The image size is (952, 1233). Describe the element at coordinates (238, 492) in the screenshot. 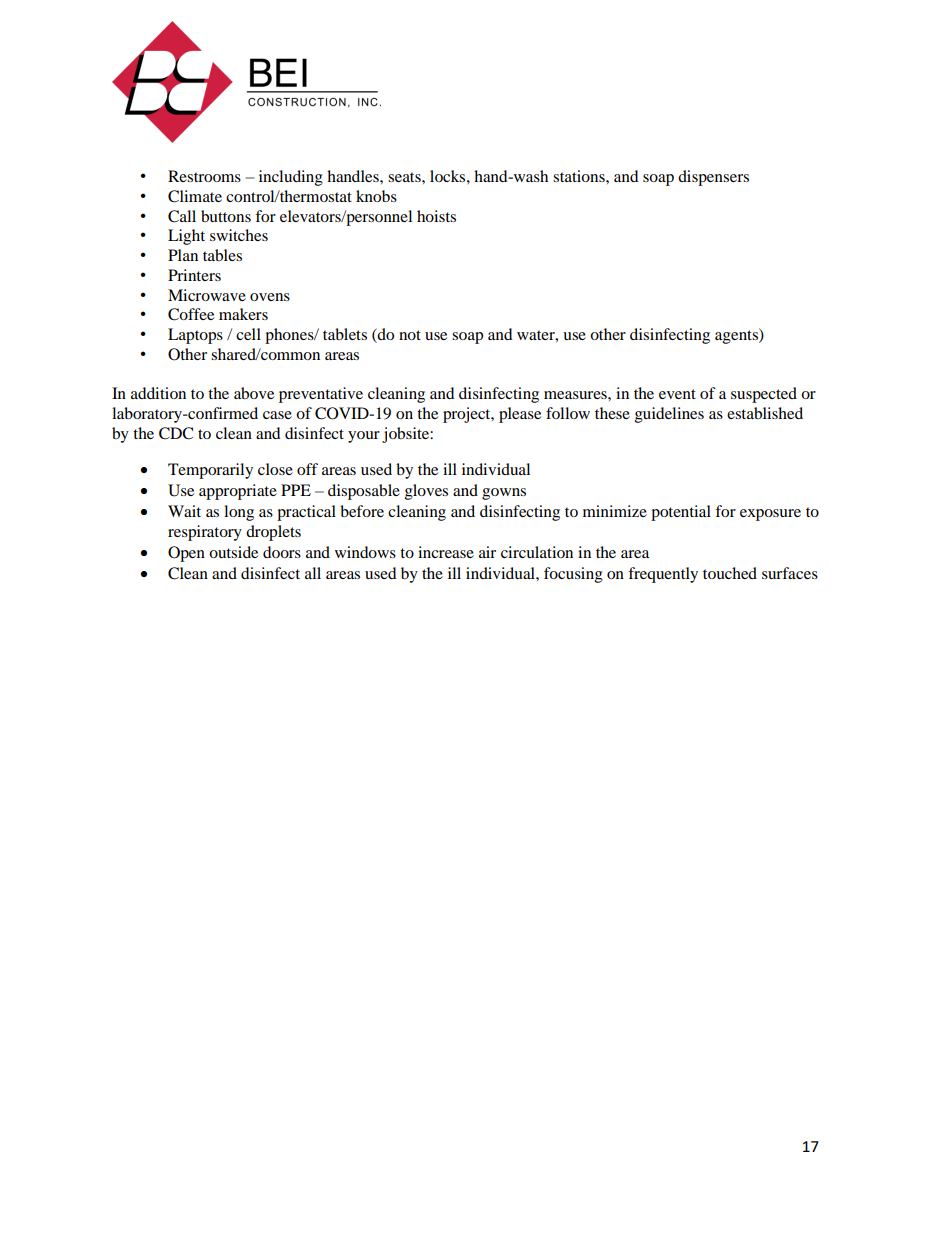

I see `appropriate` at that location.
